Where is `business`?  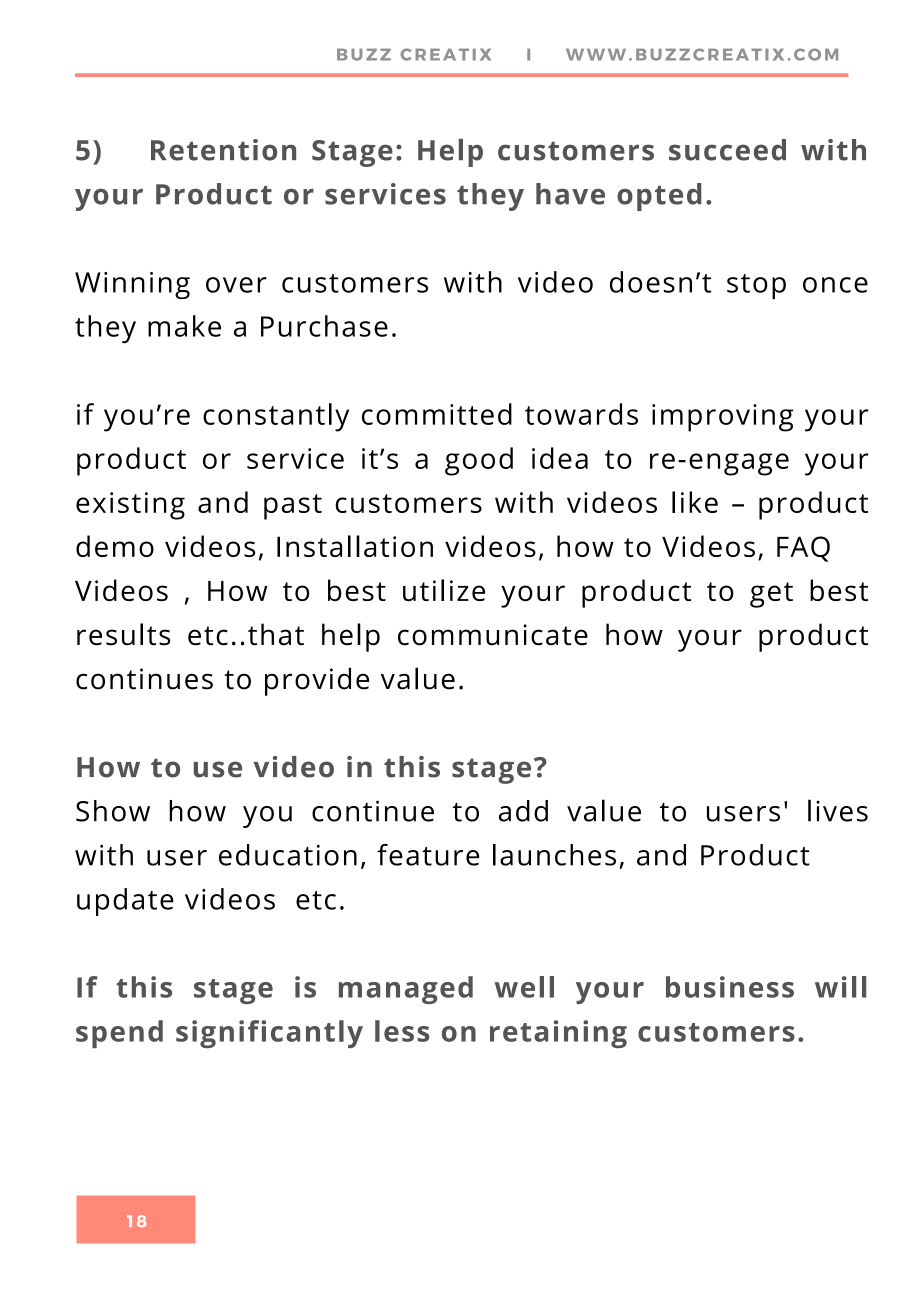 business is located at coordinates (730, 987).
